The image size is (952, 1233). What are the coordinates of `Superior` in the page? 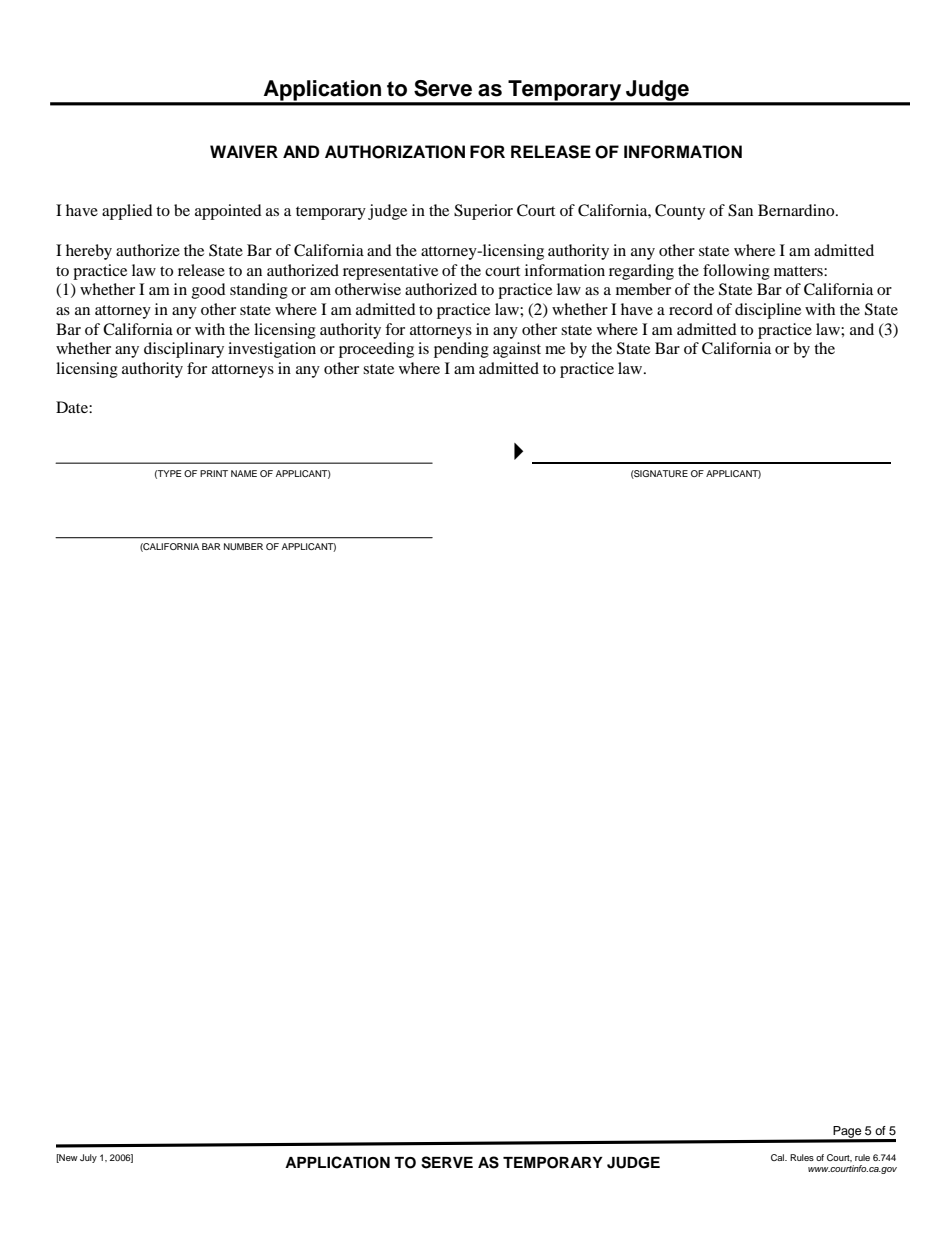 It's located at (483, 212).
